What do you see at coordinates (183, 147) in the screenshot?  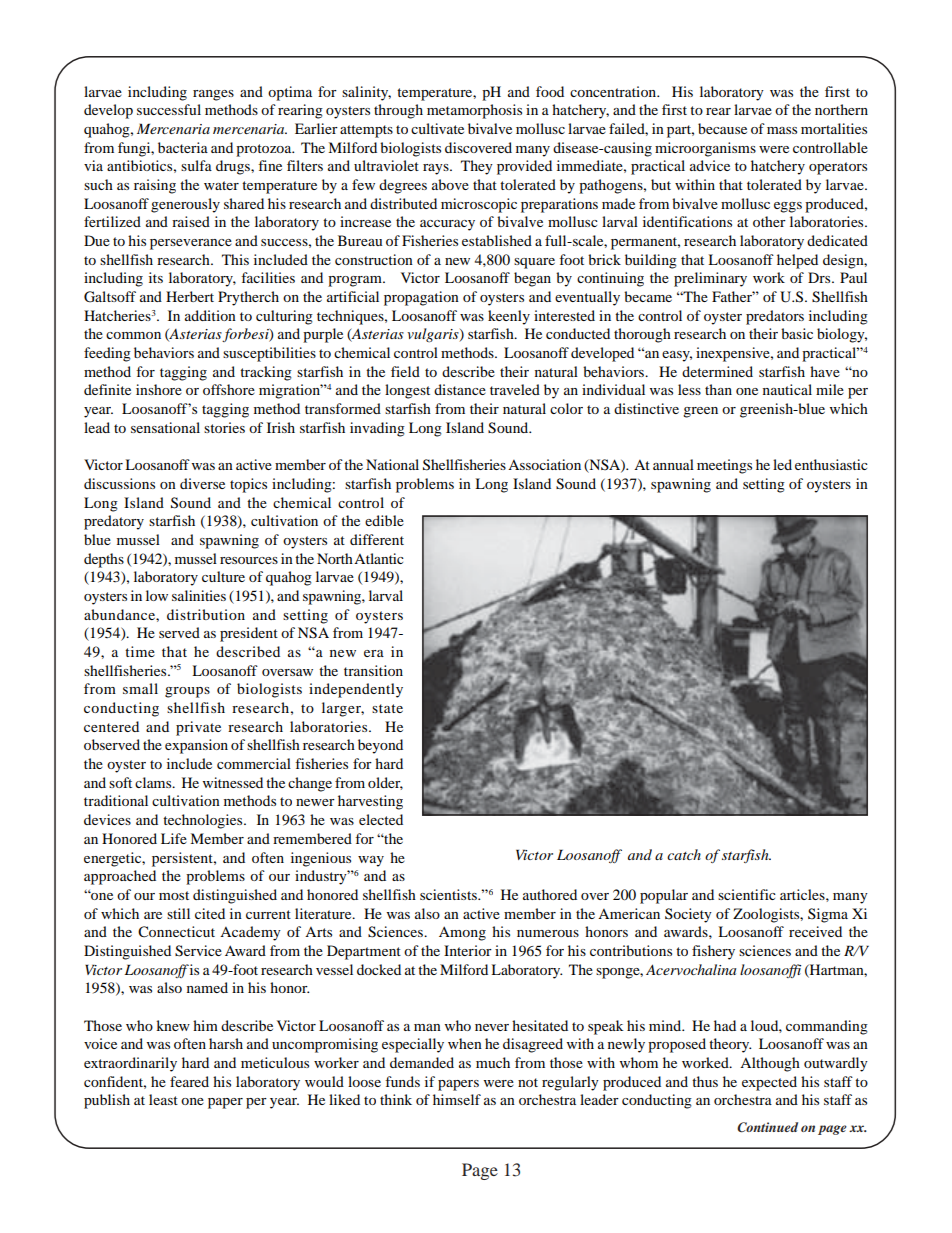 I see `bacteria` at bounding box center [183, 147].
